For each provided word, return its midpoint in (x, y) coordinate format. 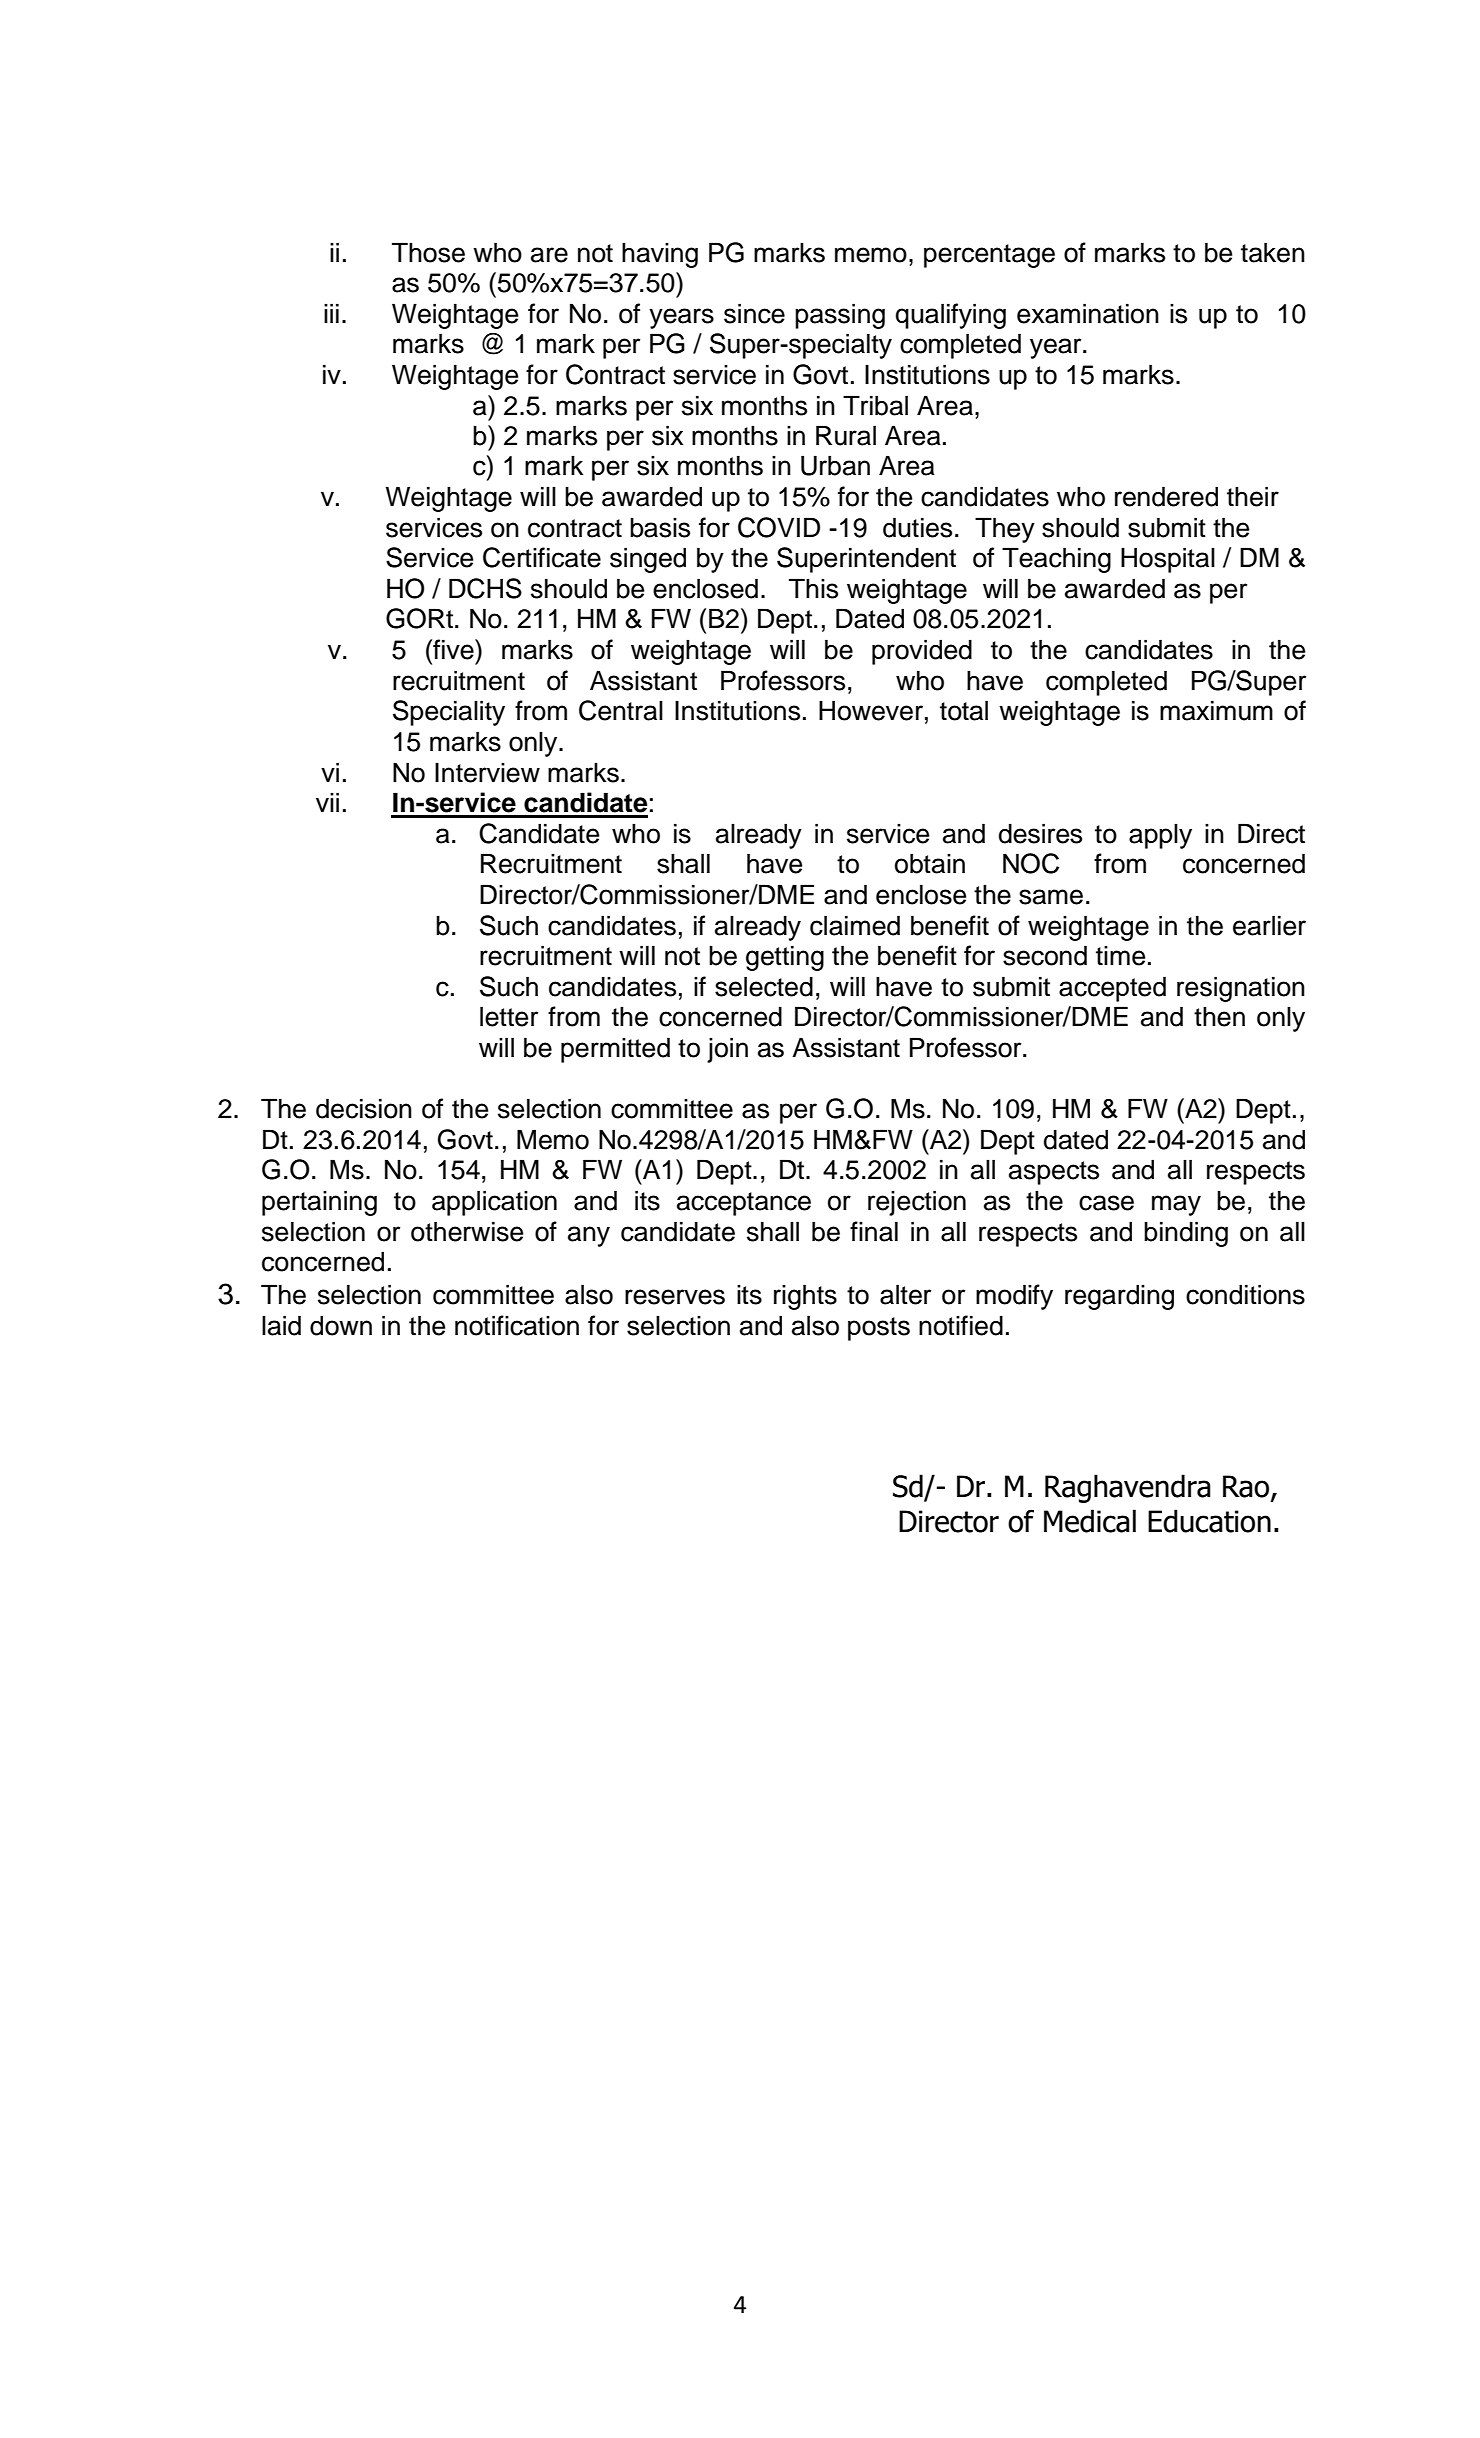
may (1176, 1205)
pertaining (319, 1203)
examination (1088, 313)
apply (1160, 836)
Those (428, 252)
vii (327, 802)
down (341, 1325)
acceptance (744, 1204)
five (453, 649)
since (754, 313)
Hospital (1168, 560)
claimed (855, 925)
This (813, 588)
